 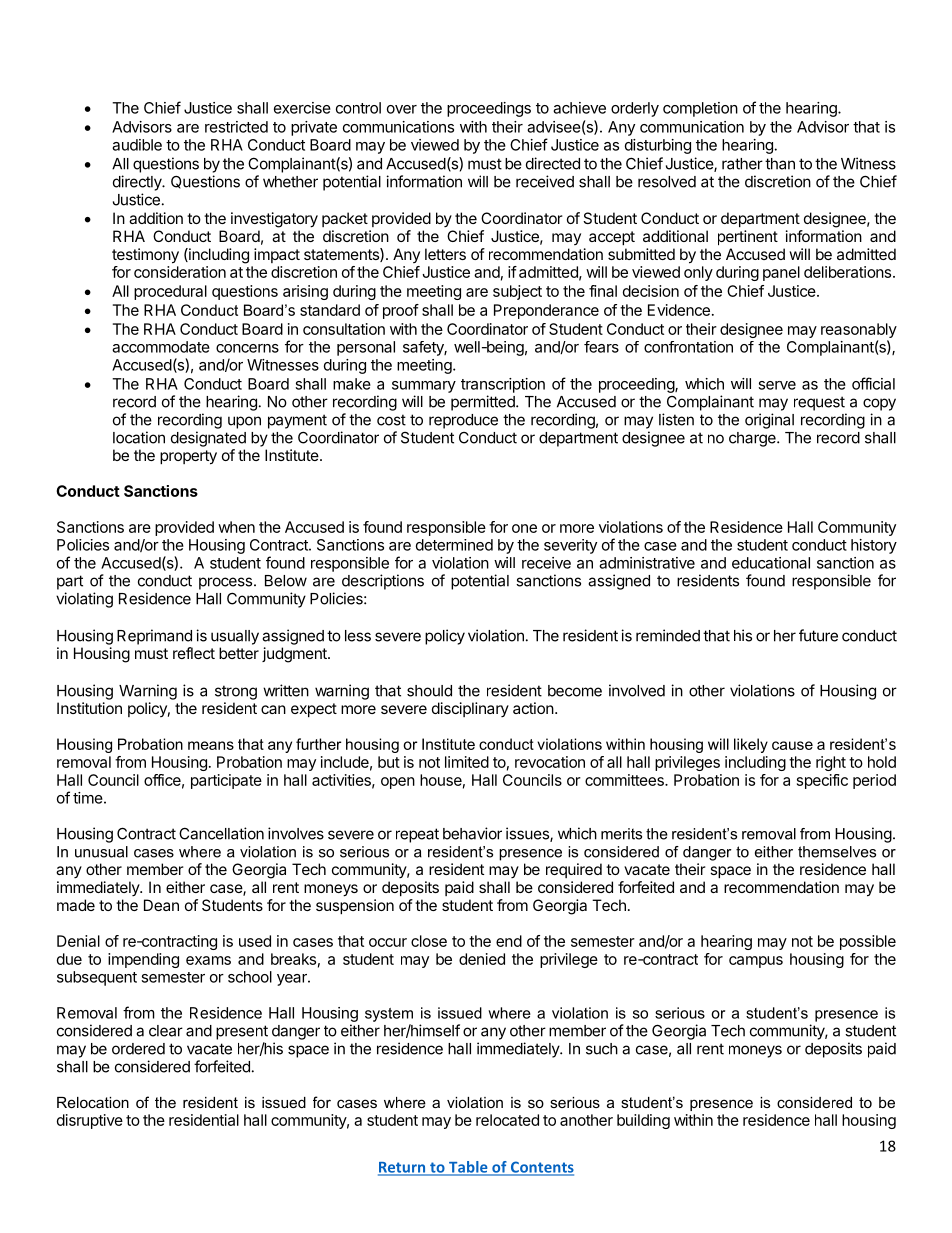 What do you see at coordinates (188, 457) in the screenshot?
I see `property` at bounding box center [188, 457].
